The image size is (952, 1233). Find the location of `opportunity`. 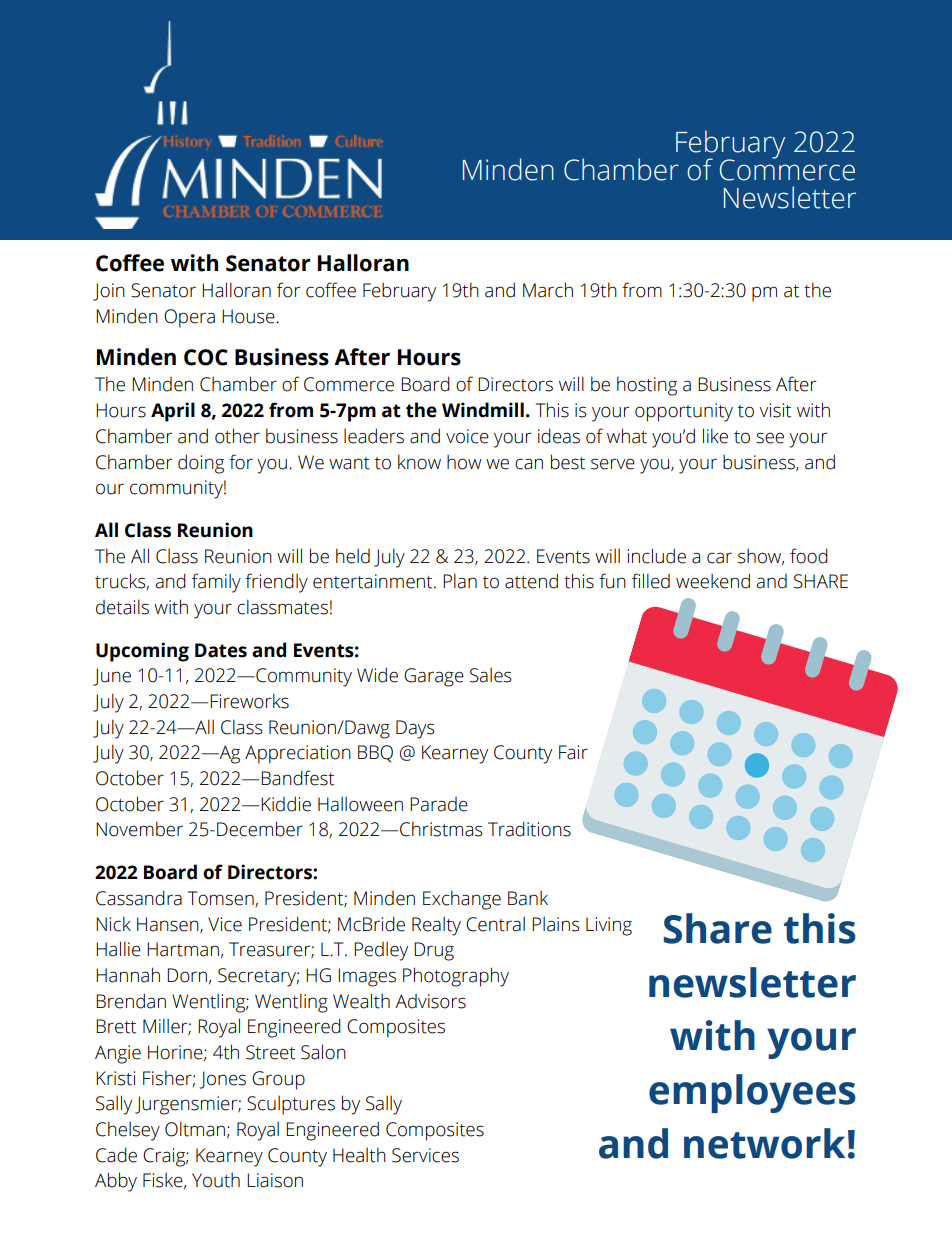

opportunity is located at coordinates (684, 412).
